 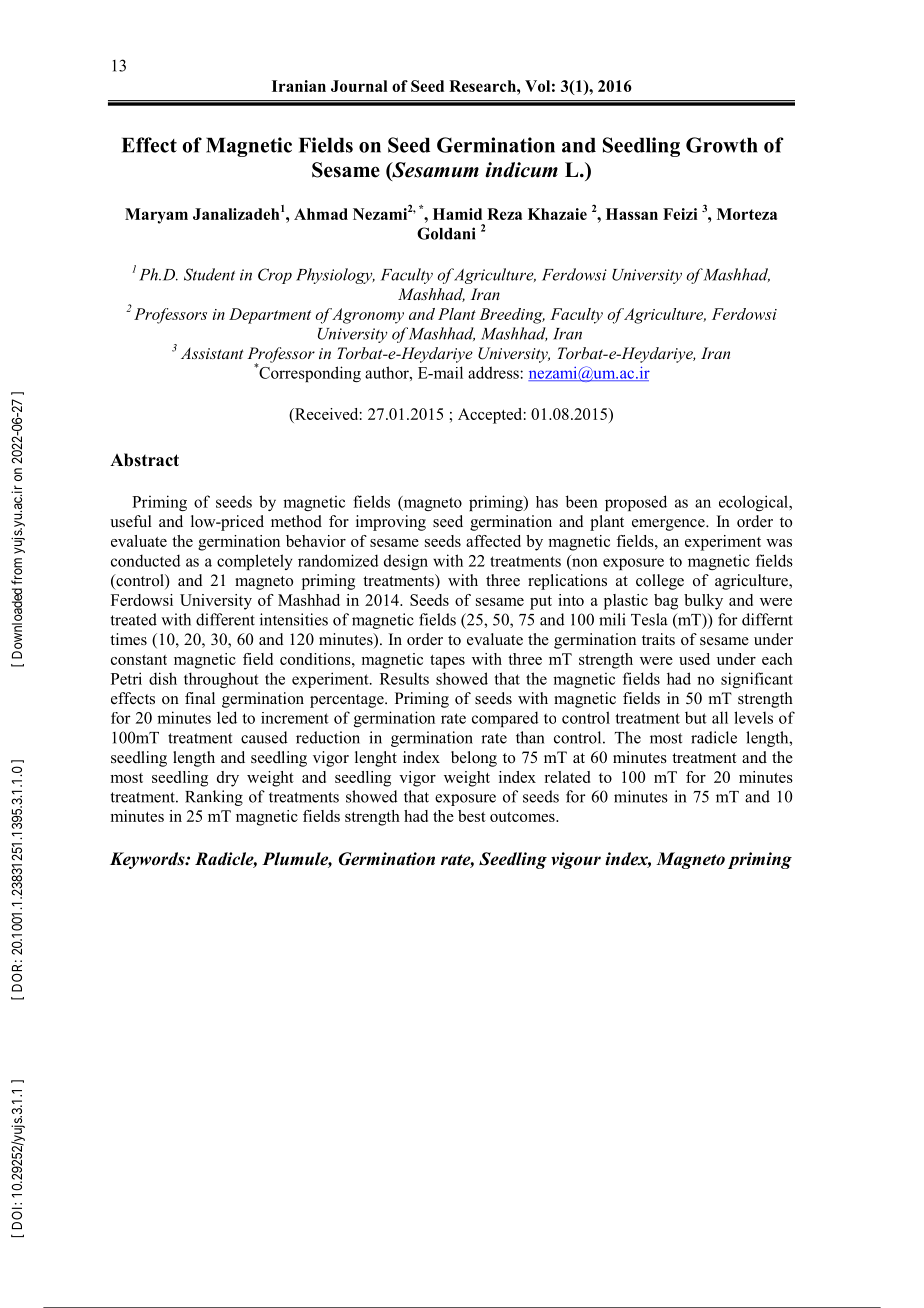 I want to click on Breeding, so click(x=512, y=316).
